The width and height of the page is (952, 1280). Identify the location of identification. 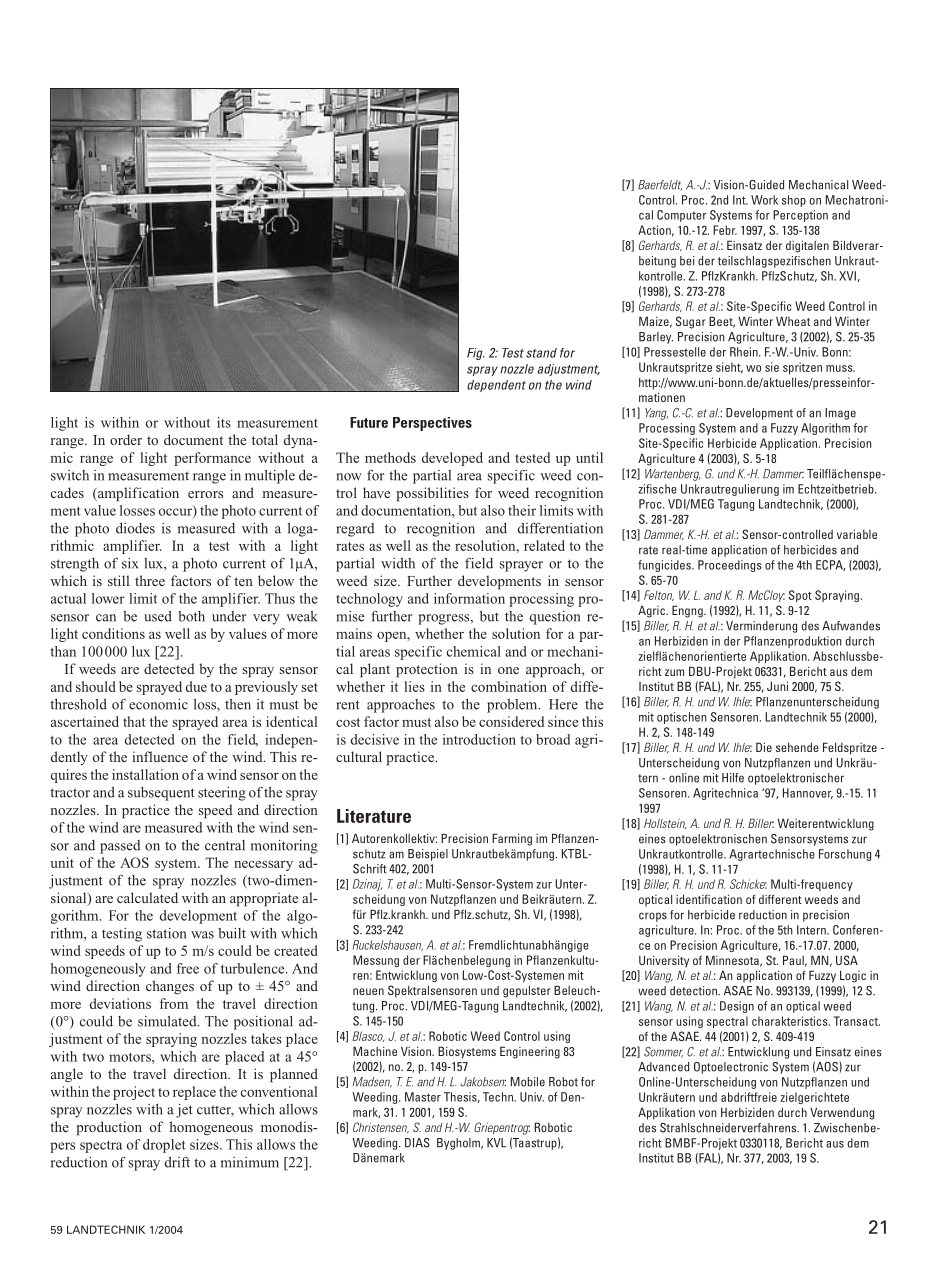
(709, 899).
